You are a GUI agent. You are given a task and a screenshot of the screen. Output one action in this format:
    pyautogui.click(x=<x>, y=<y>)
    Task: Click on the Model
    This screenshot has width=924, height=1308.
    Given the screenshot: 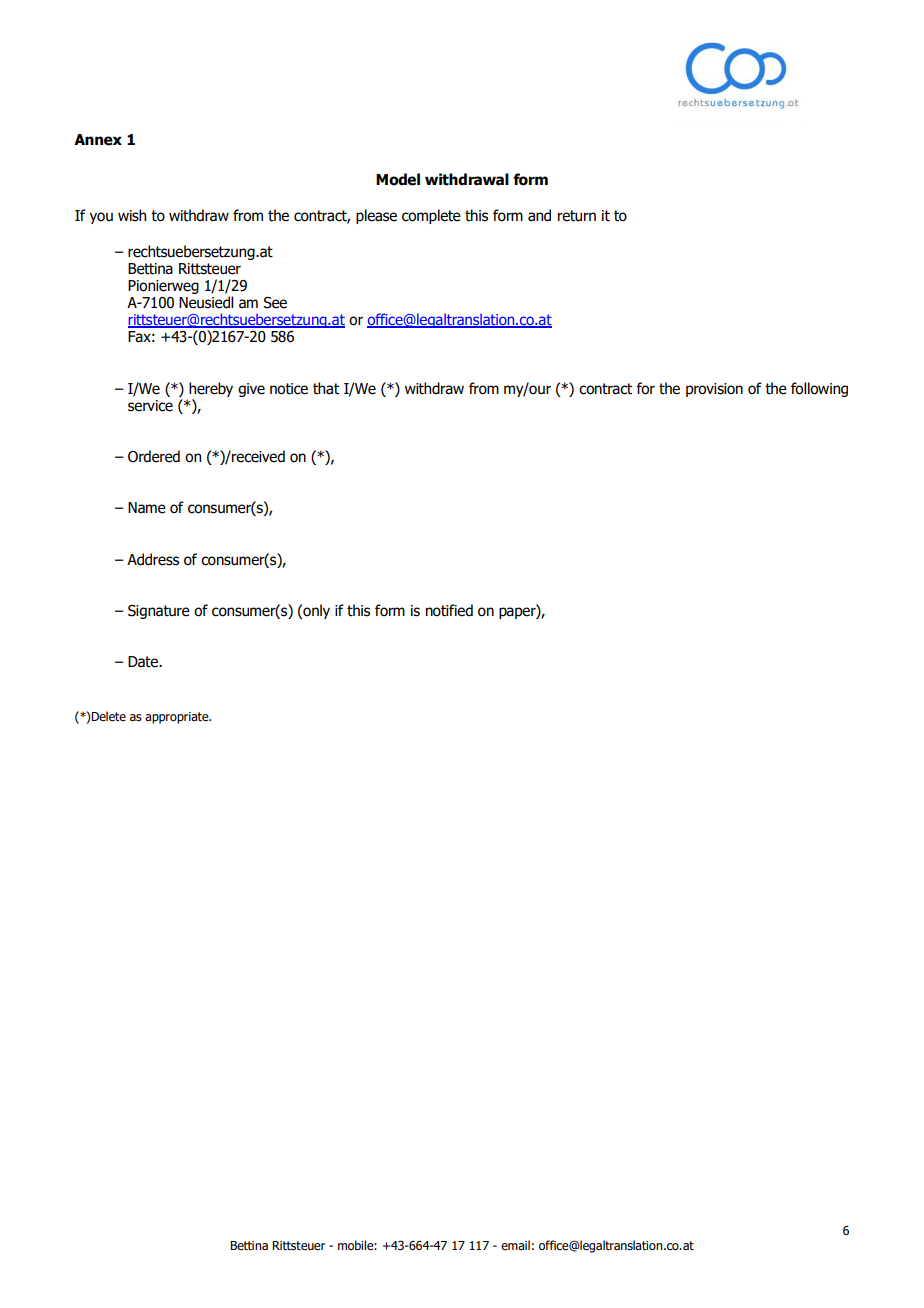 What is the action you would take?
    pyautogui.click(x=398, y=179)
